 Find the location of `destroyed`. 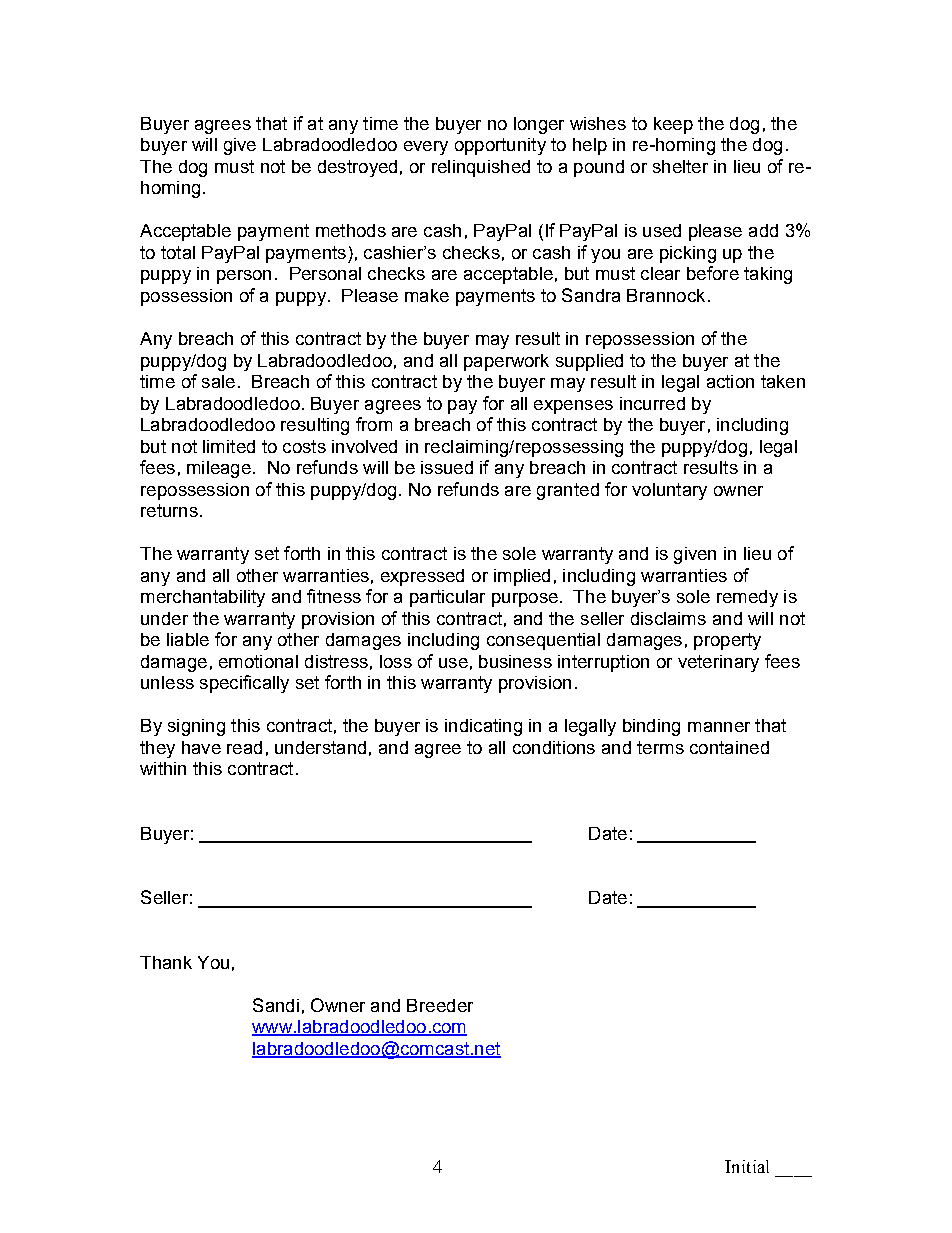

destroyed is located at coordinates (357, 168).
